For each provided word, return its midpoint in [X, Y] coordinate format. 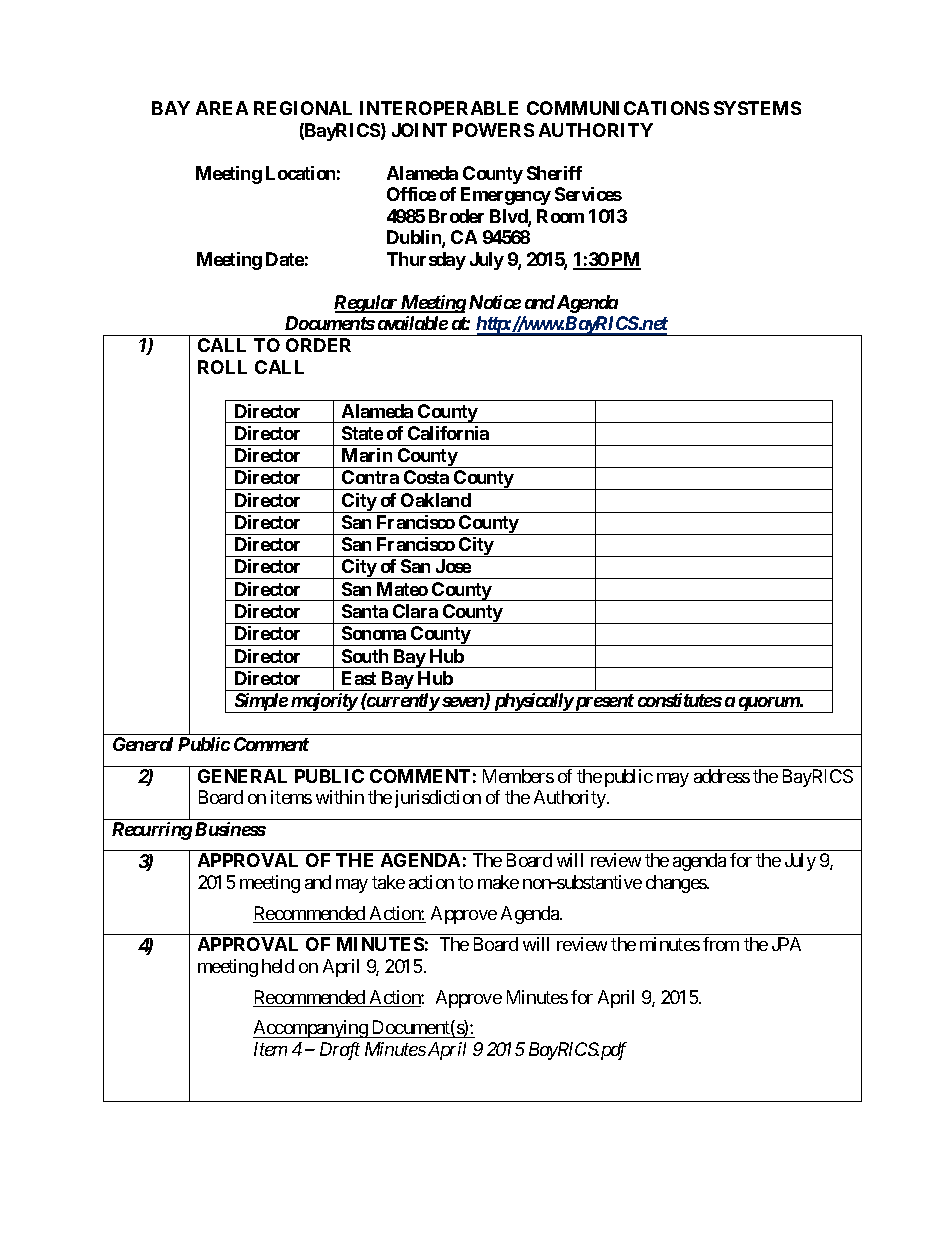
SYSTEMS [757, 108]
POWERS [493, 130]
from [721, 944]
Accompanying [311, 1029]
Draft [340, 1051]
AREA [222, 108]
